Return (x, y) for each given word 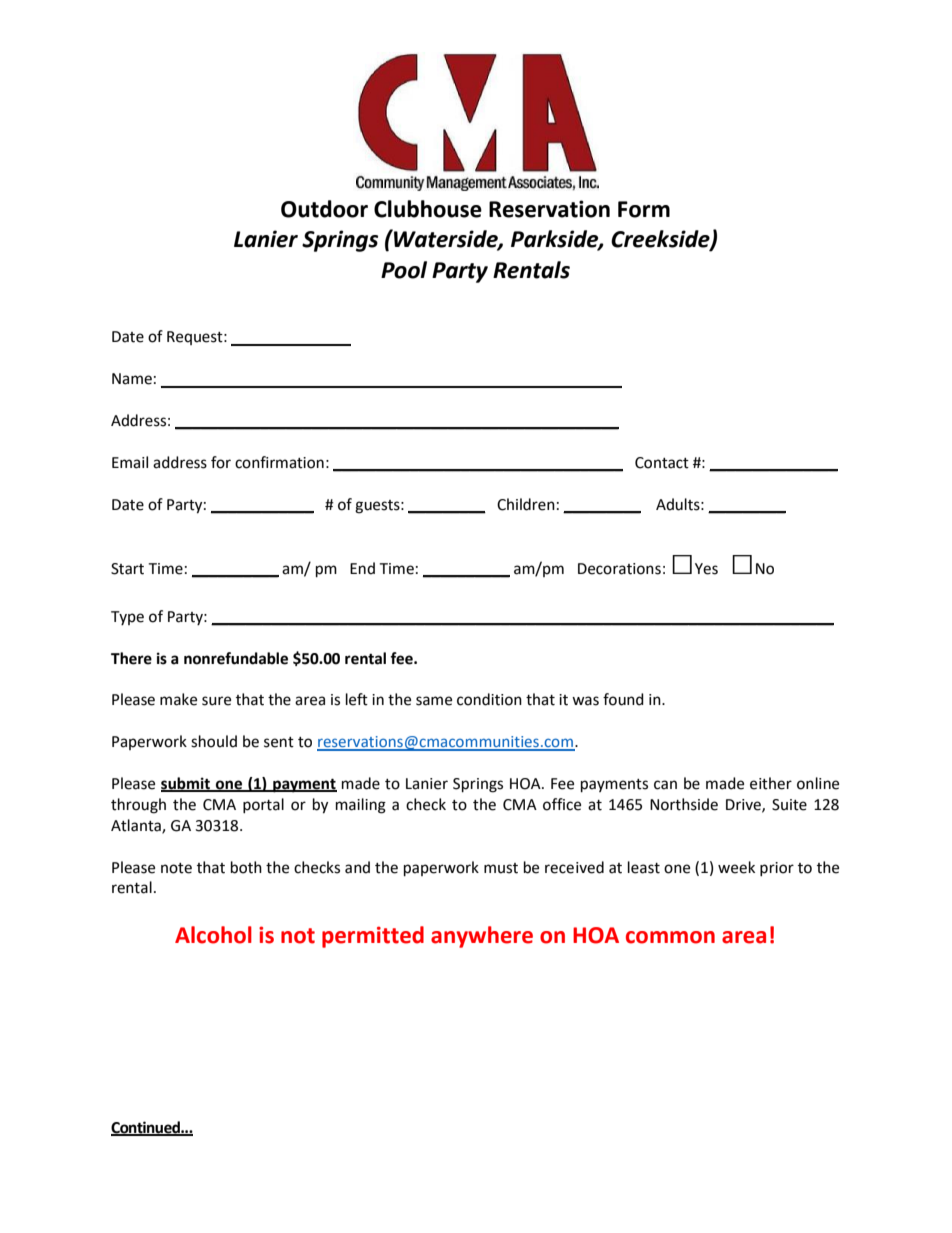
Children (526, 504)
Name (132, 379)
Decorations (619, 569)
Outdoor (324, 209)
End (362, 568)
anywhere (482, 937)
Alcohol (213, 935)
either (771, 783)
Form (644, 209)
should (214, 741)
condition (489, 699)
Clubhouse (428, 209)
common (670, 937)
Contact (662, 463)
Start (127, 569)
